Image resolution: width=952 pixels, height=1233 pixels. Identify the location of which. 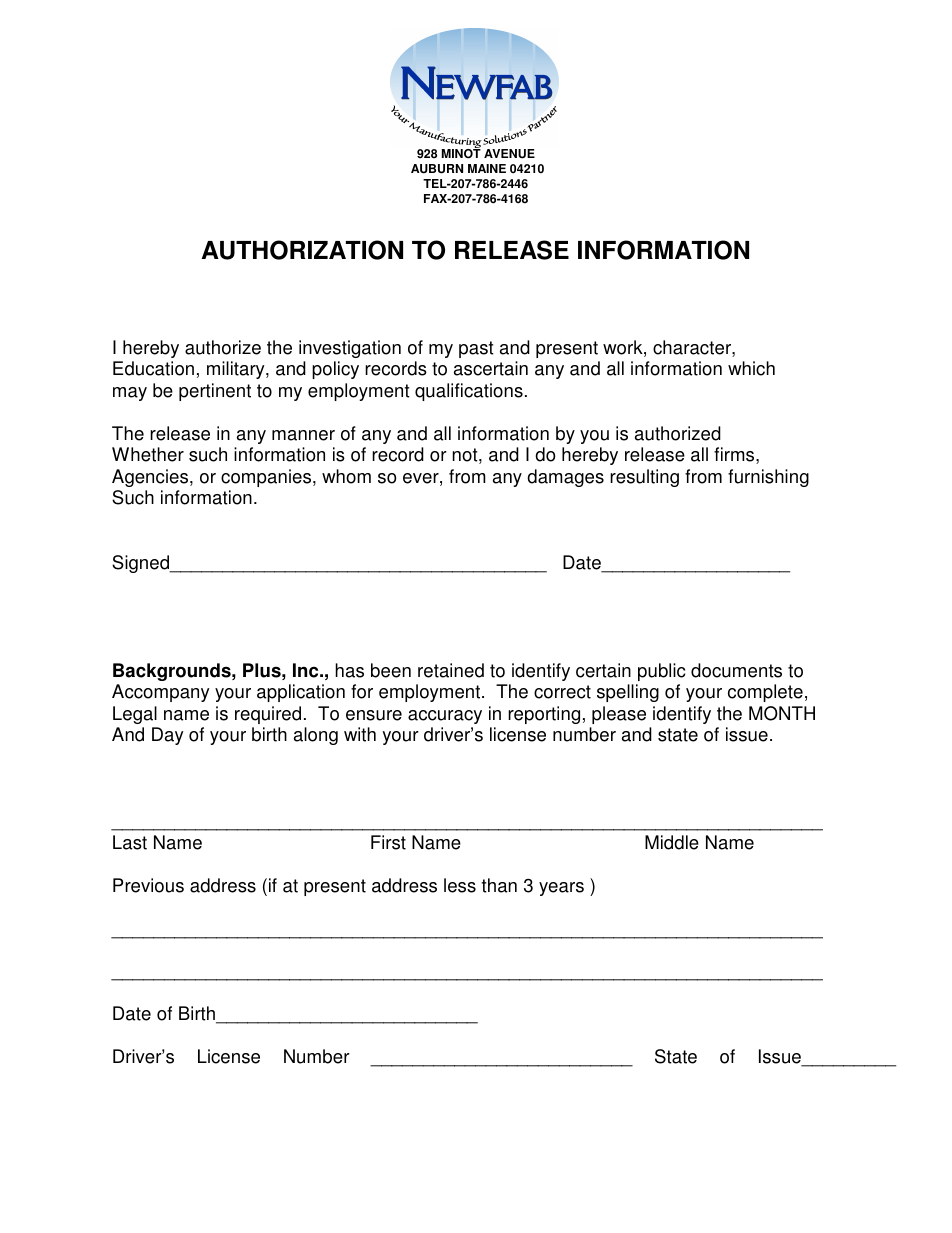
(751, 368).
